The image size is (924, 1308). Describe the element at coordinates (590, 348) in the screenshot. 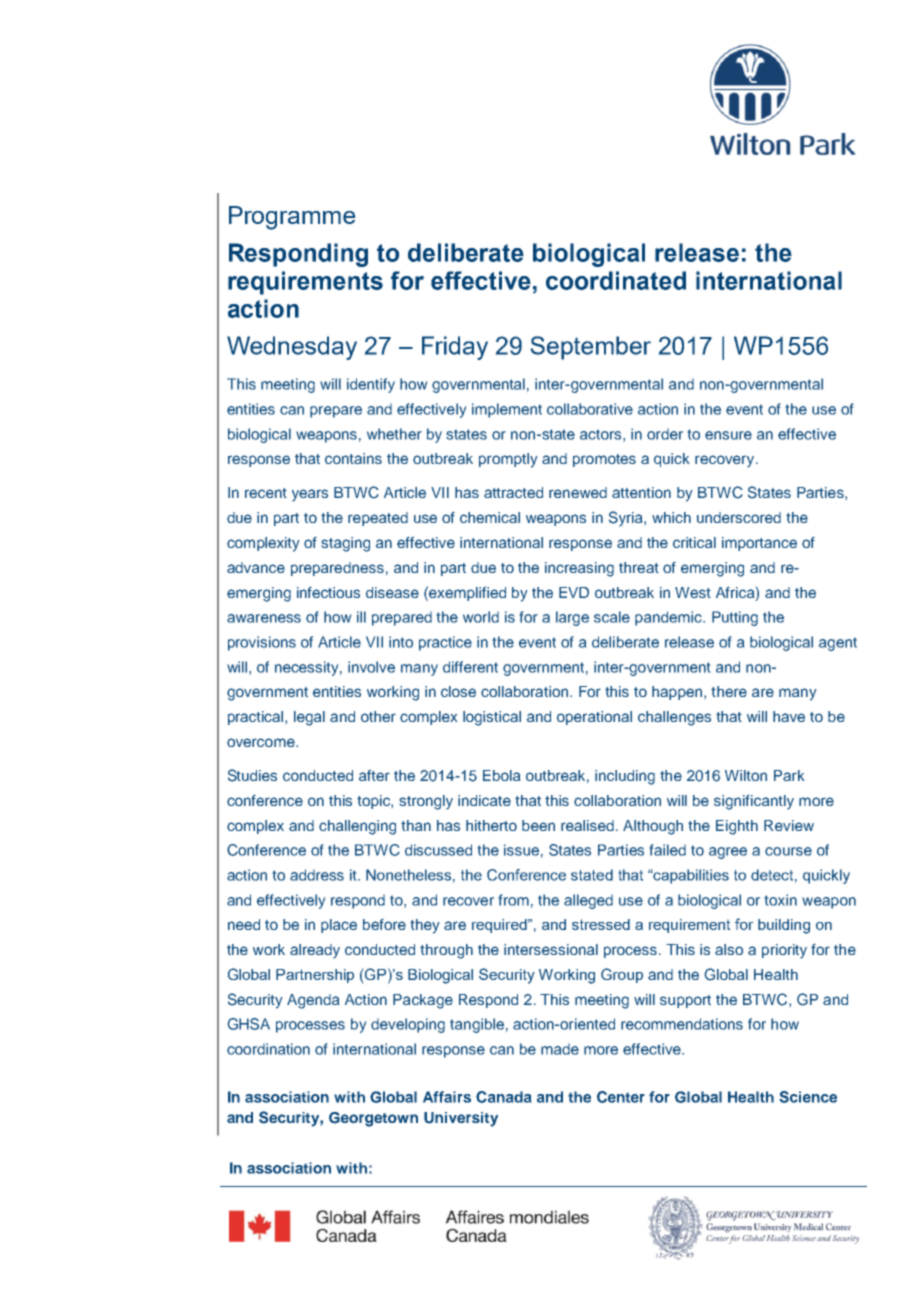

I see `September` at that location.
